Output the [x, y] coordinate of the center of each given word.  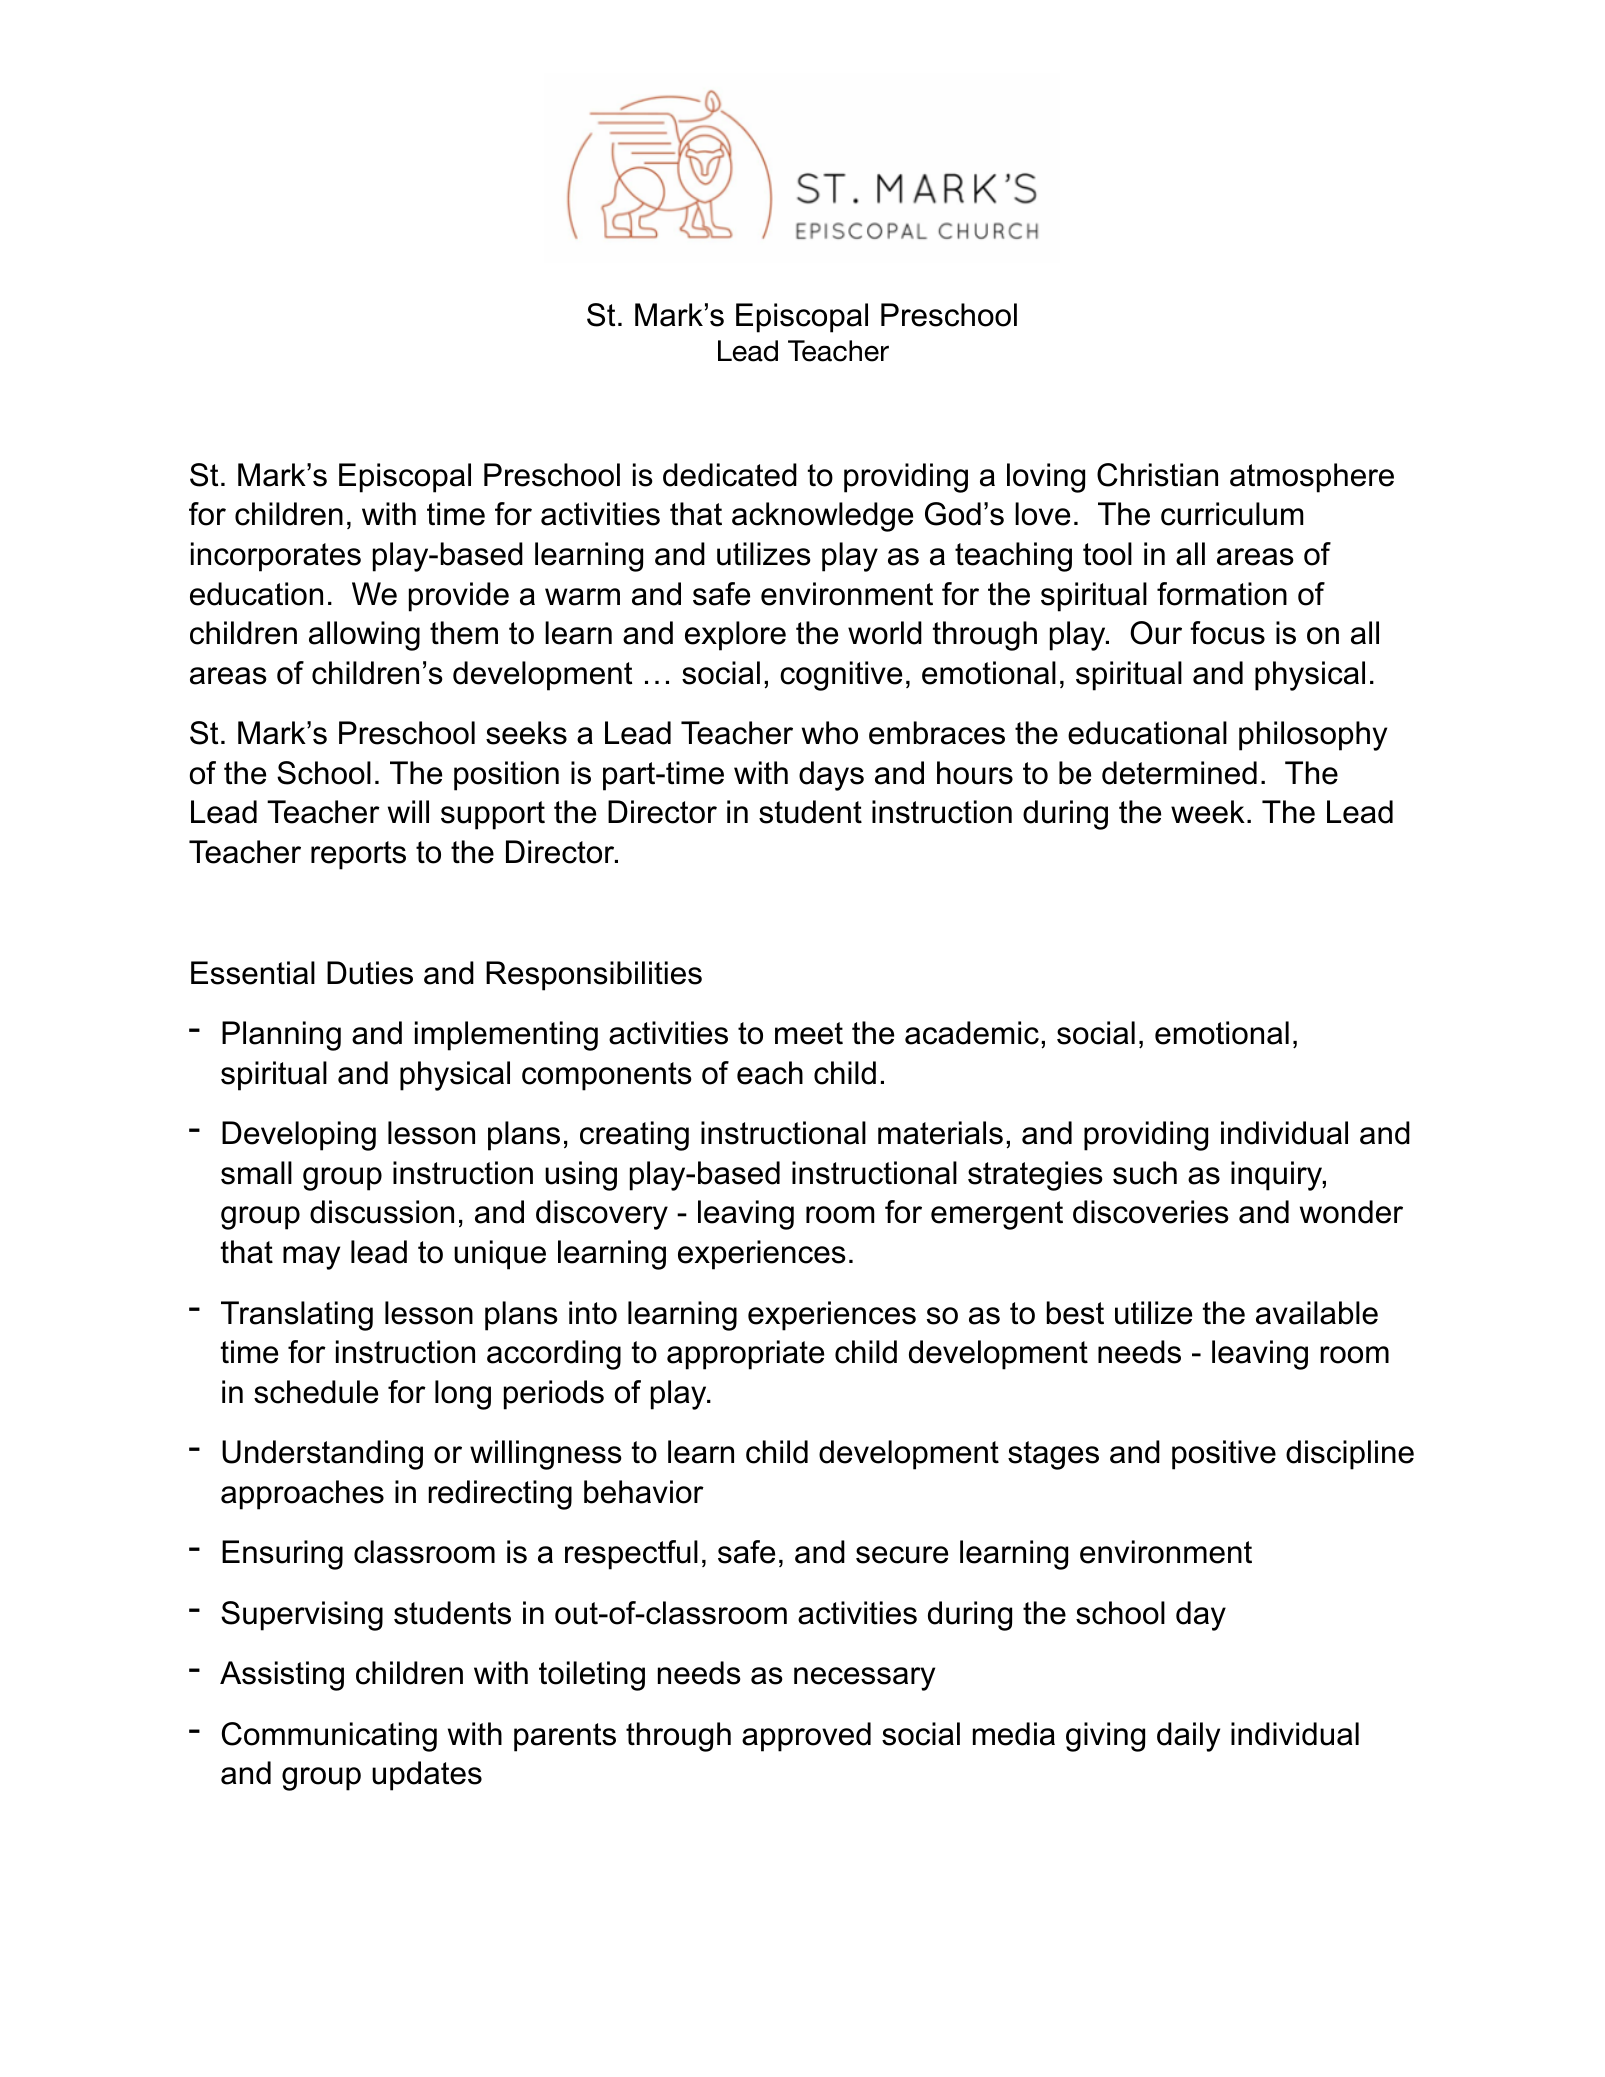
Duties [370, 973]
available [1317, 1313]
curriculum [1232, 514]
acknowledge [822, 517]
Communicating [329, 1737]
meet [809, 1033]
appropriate [745, 1355]
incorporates [276, 557]
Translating [297, 1316]
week [1208, 812]
